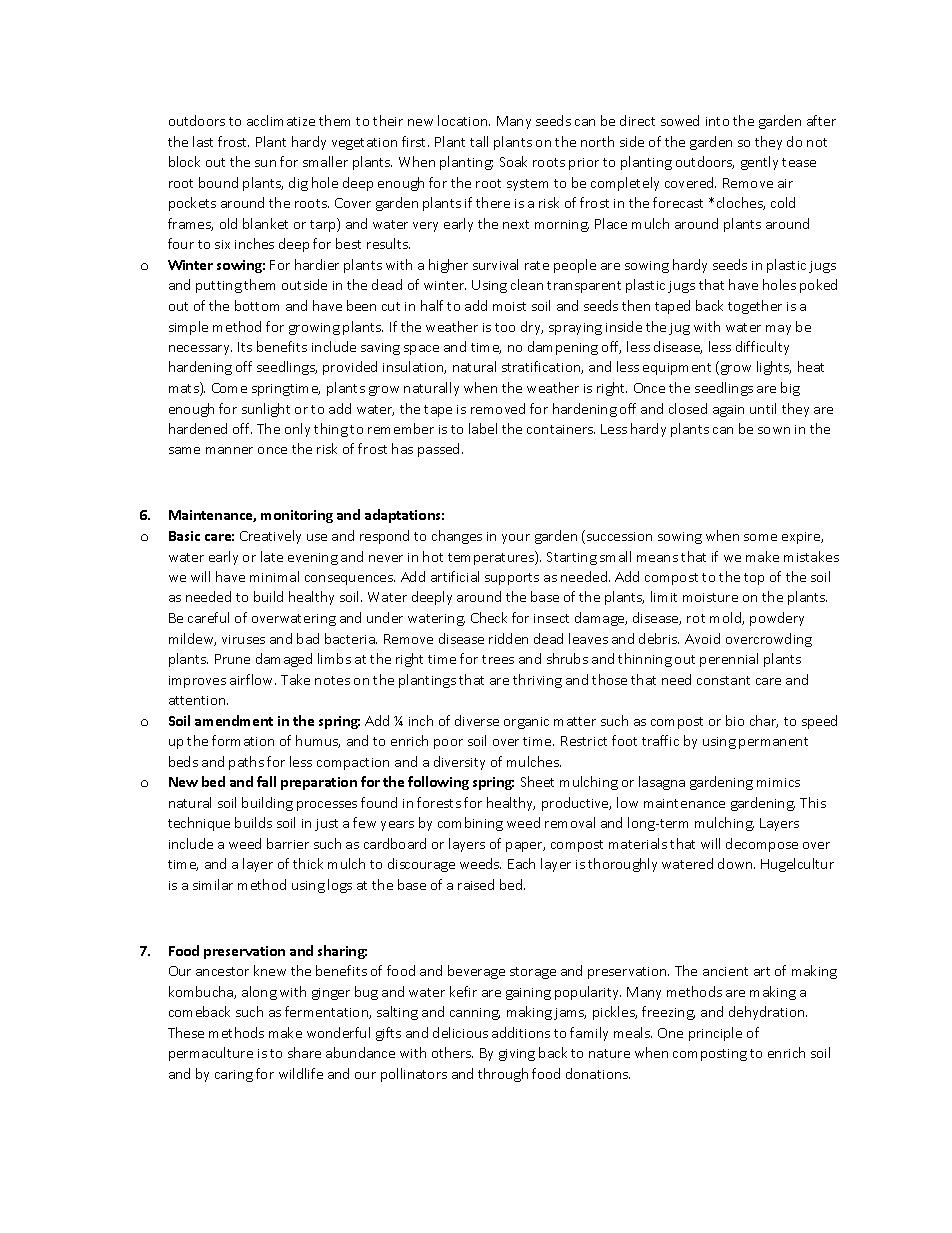  Describe the element at coordinates (505, 327) in the image. I see `too` at that location.
